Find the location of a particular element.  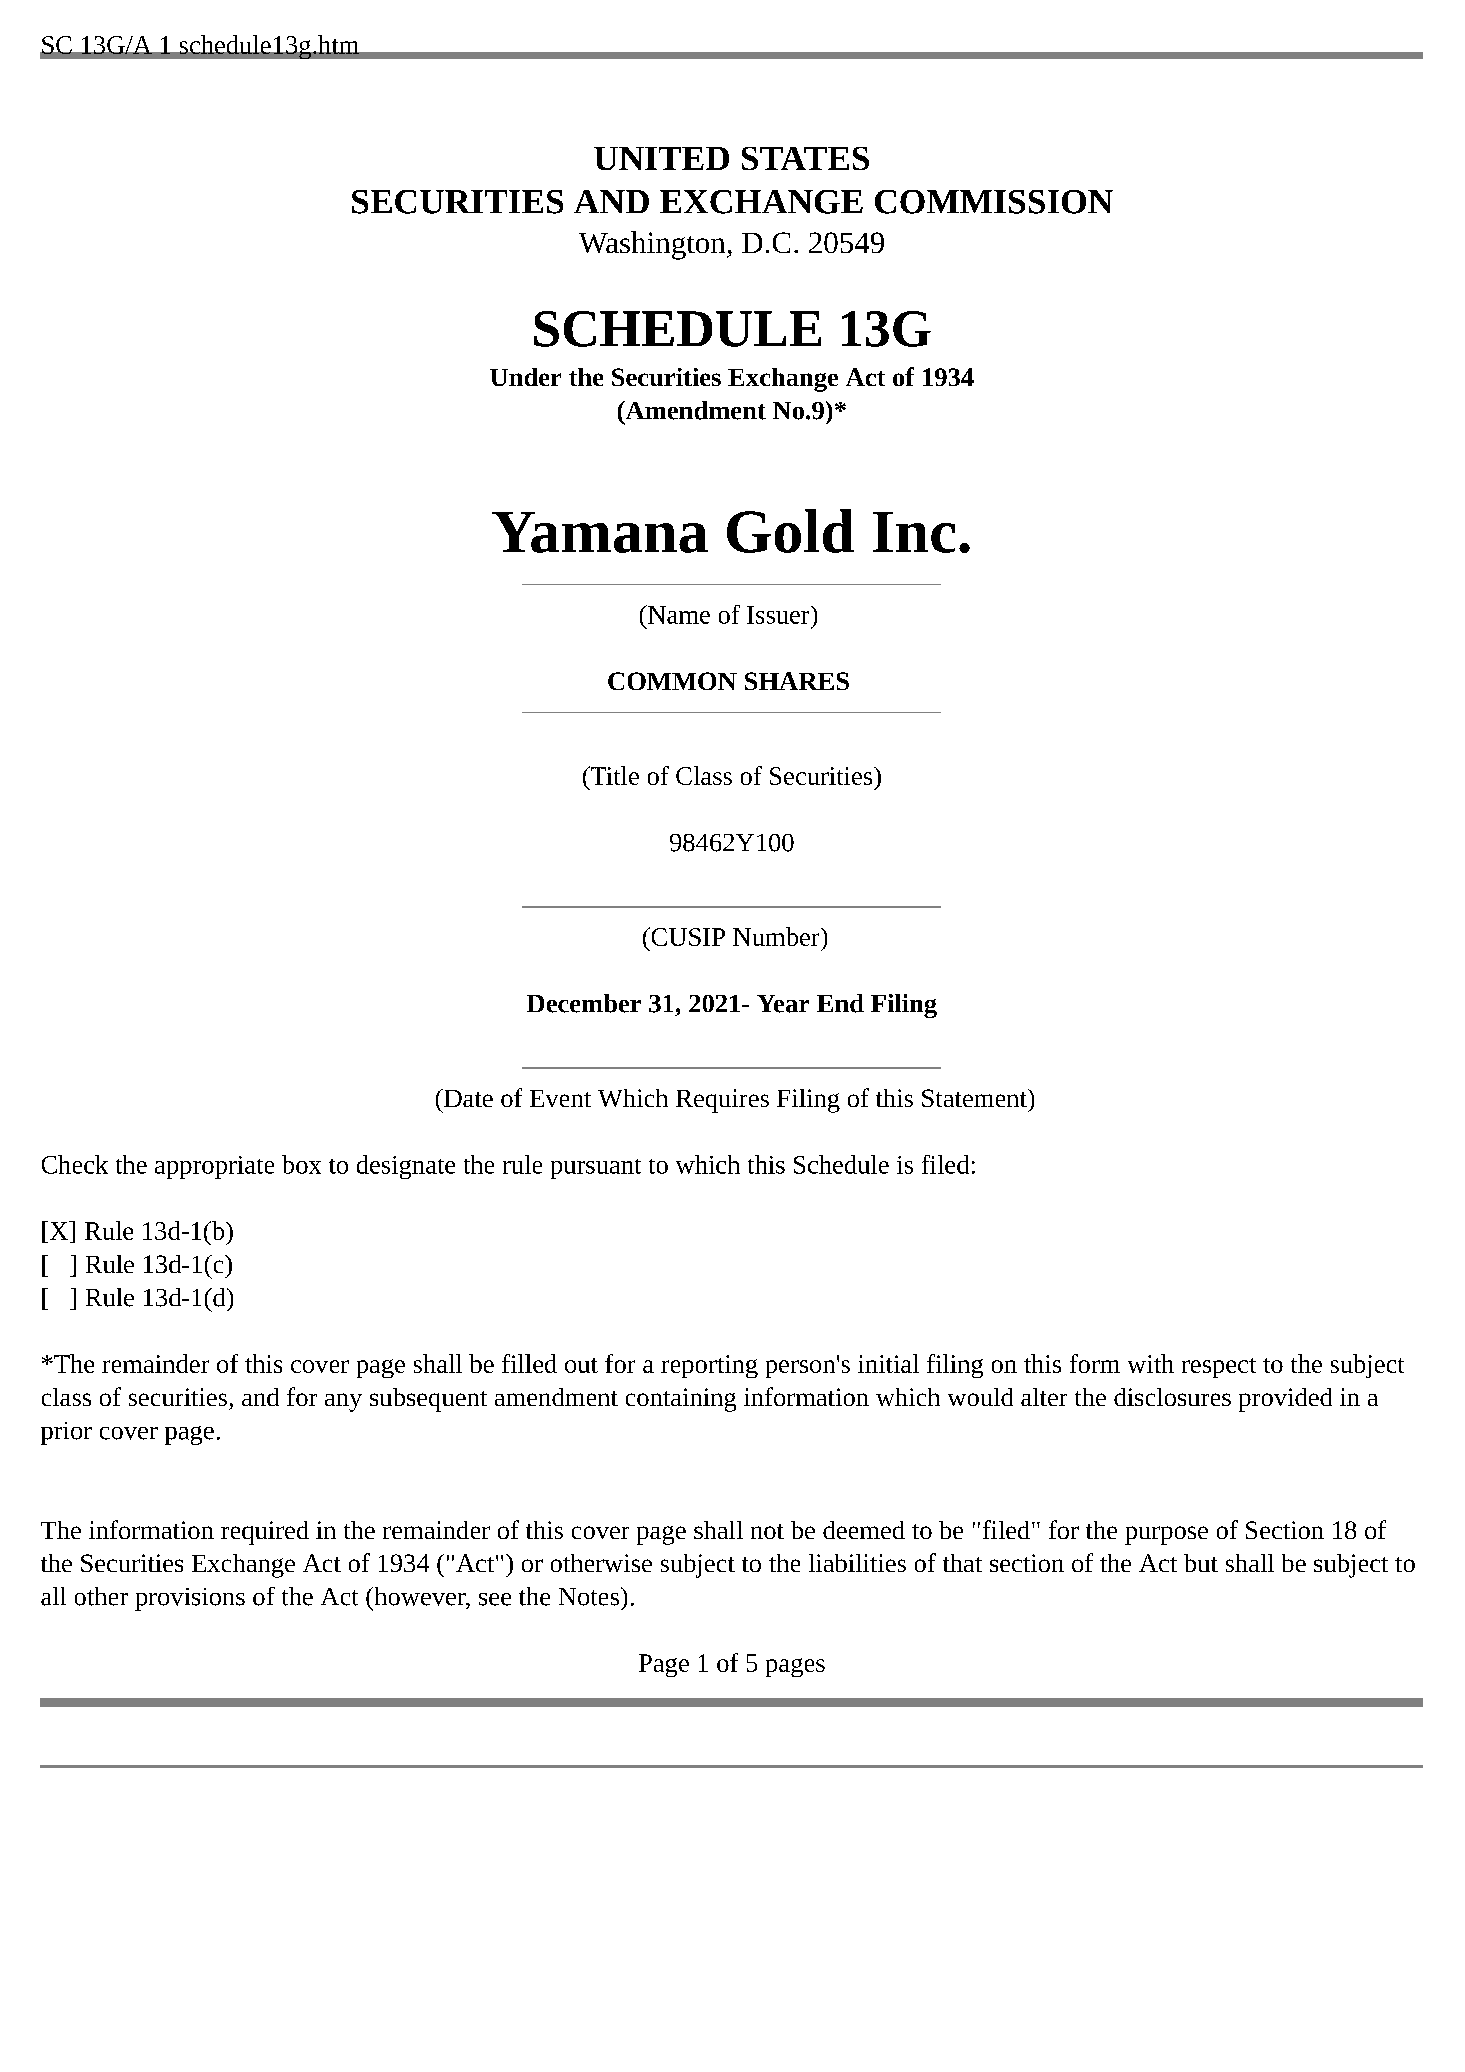

COMMON is located at coordinates (672, 681).
